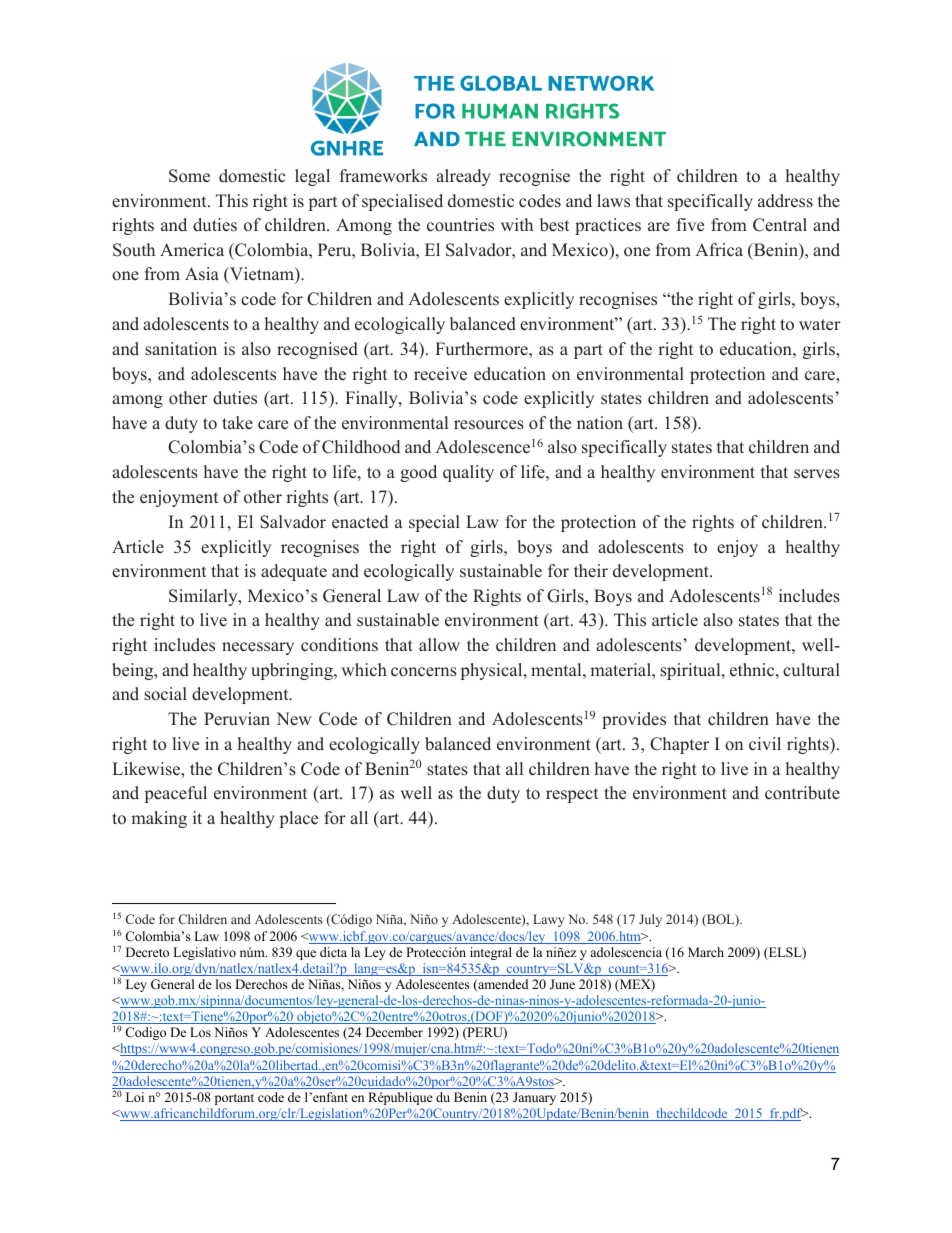 The image size is (952, 1233). What do you see at coordinates (706, 952) in the screenshot?
I see `March` at bounding box center [706, 952].
